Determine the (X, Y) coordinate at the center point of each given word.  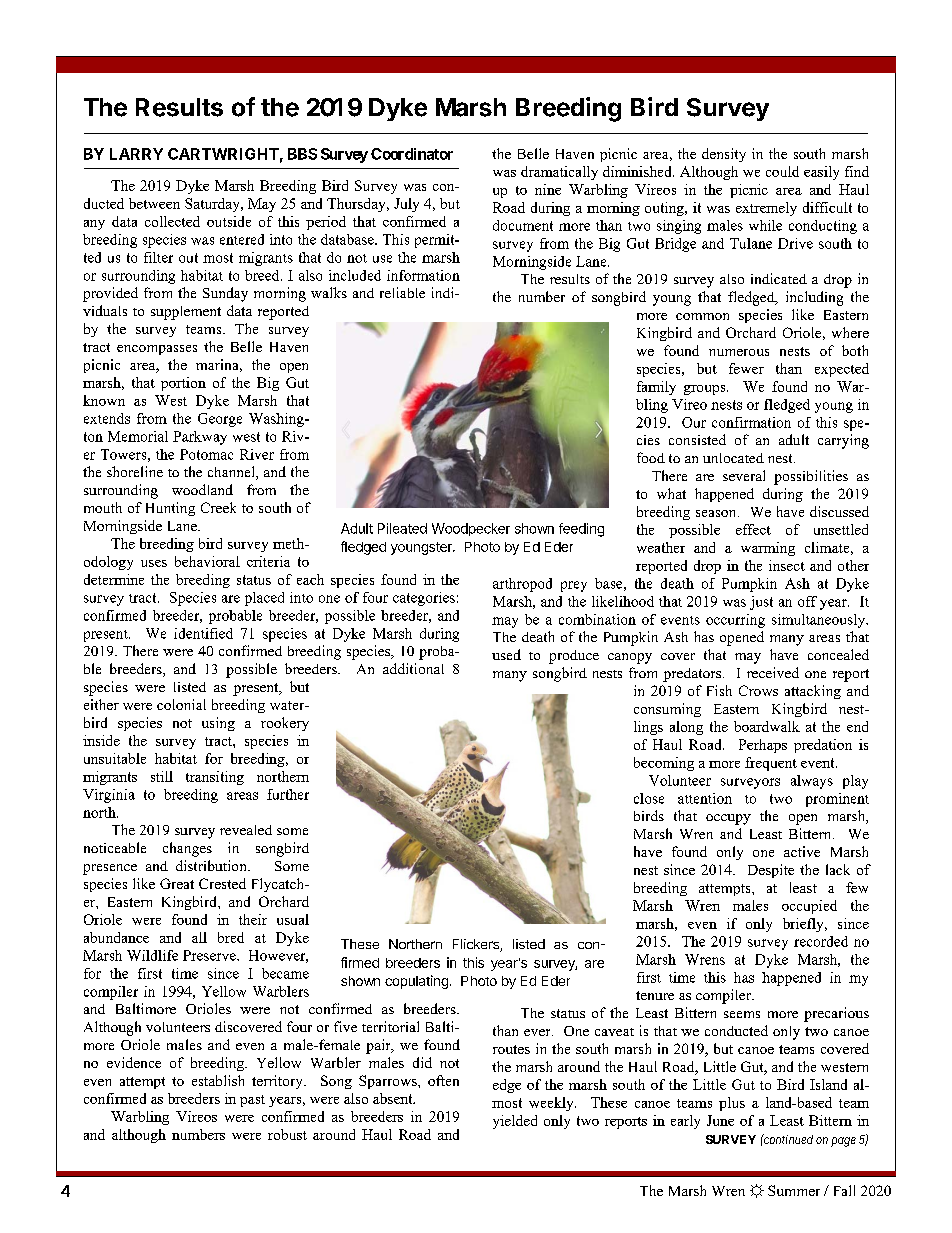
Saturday (213, 205)
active (802, 851)
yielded (515, 1122)
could (782, 171)
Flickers (477, 945)
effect (753, 529)
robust (287, 1134)
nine (548, 189)
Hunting (170, 509)
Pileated (402, 528)
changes (187, 849)
